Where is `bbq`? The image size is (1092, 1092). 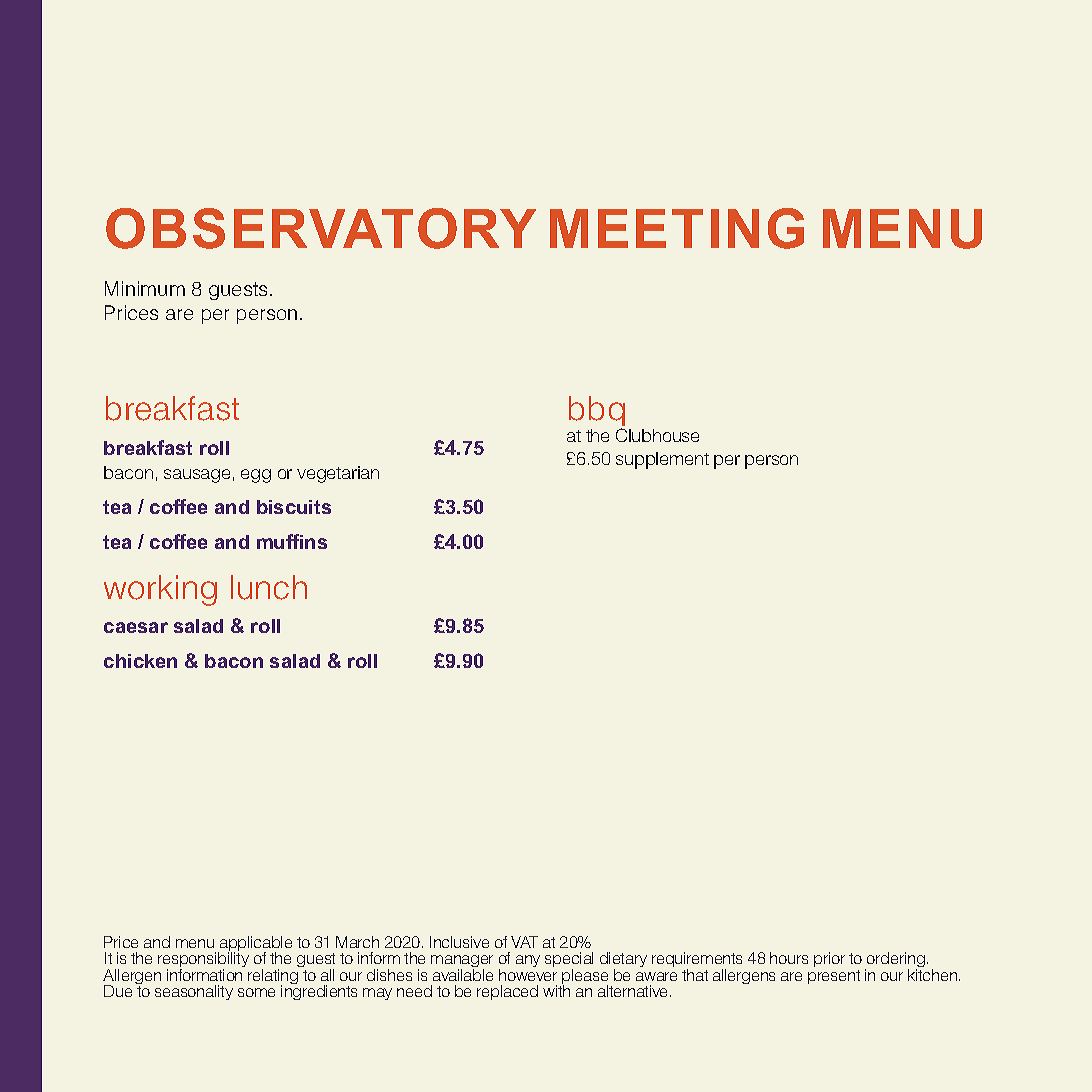
bbq is located at coordinates (597, 413).
